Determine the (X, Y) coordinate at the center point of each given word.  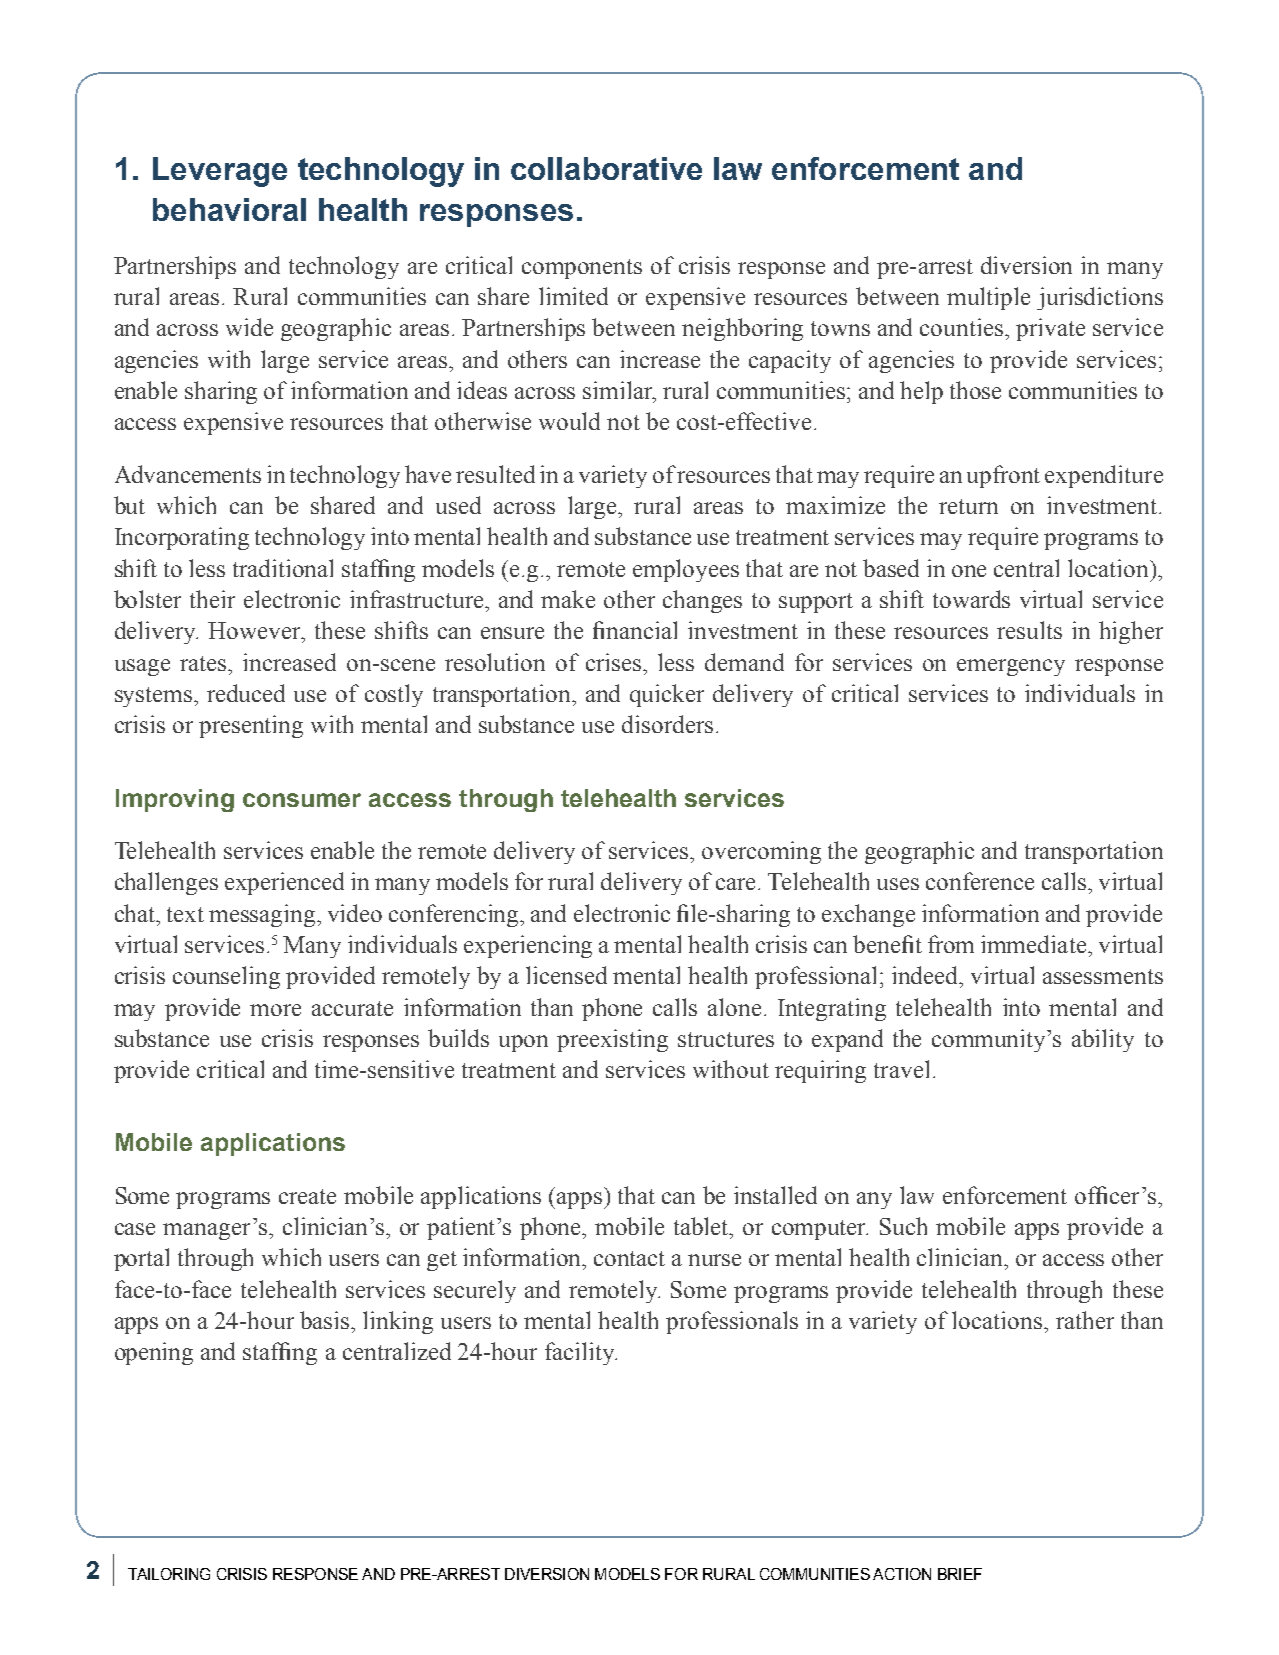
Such (903, 1226)
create (307, 1196)
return (968, 506)
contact (629, 1258)
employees (686, 570)
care (737, 884)
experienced (284, 883)
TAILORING (169, 1574)
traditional (283, 568)
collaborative (606, 168)
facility (581, 1353)
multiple (988, 298)
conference (980, 881)
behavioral (229, 209)
